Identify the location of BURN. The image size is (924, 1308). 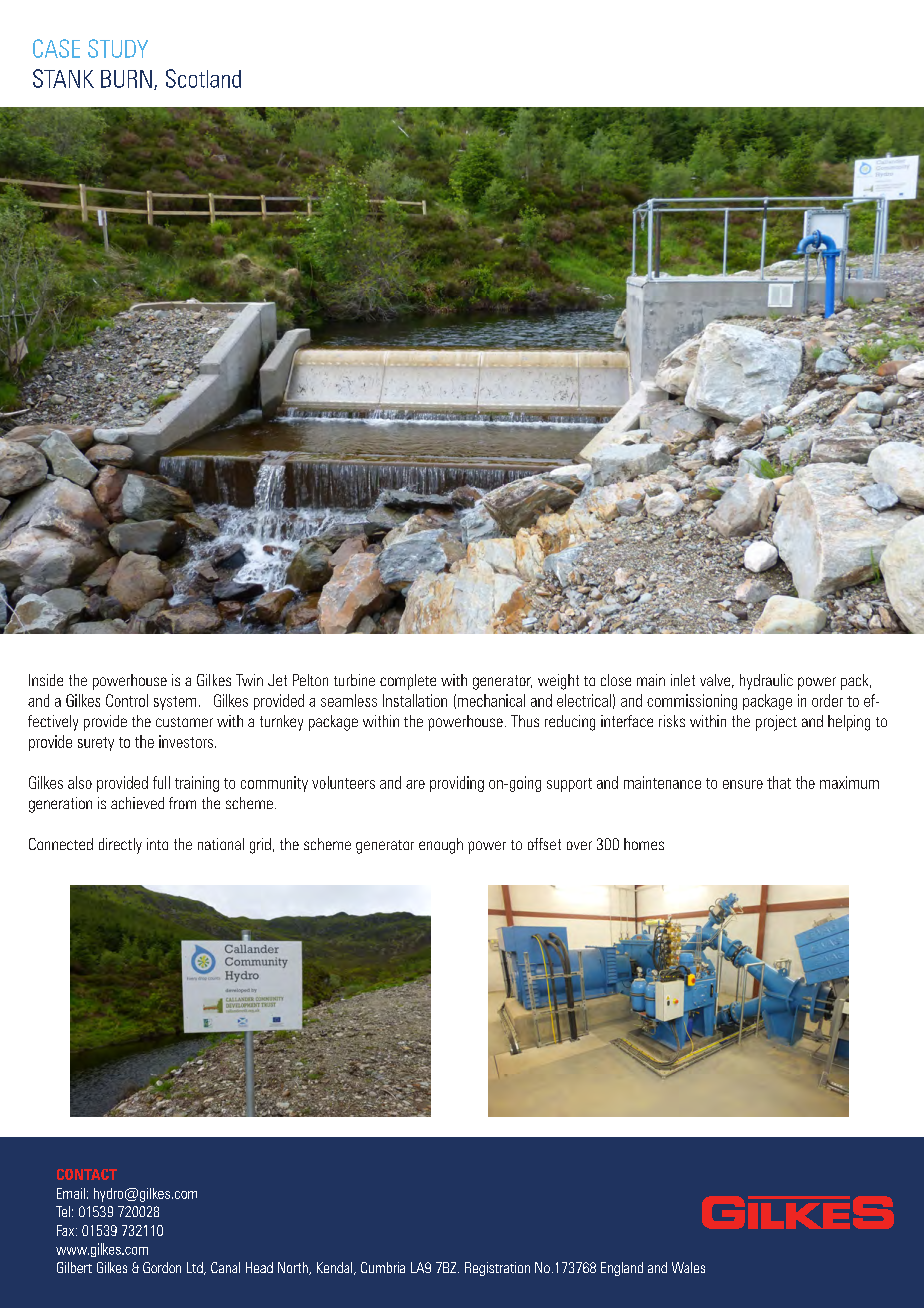
(126, 79).
